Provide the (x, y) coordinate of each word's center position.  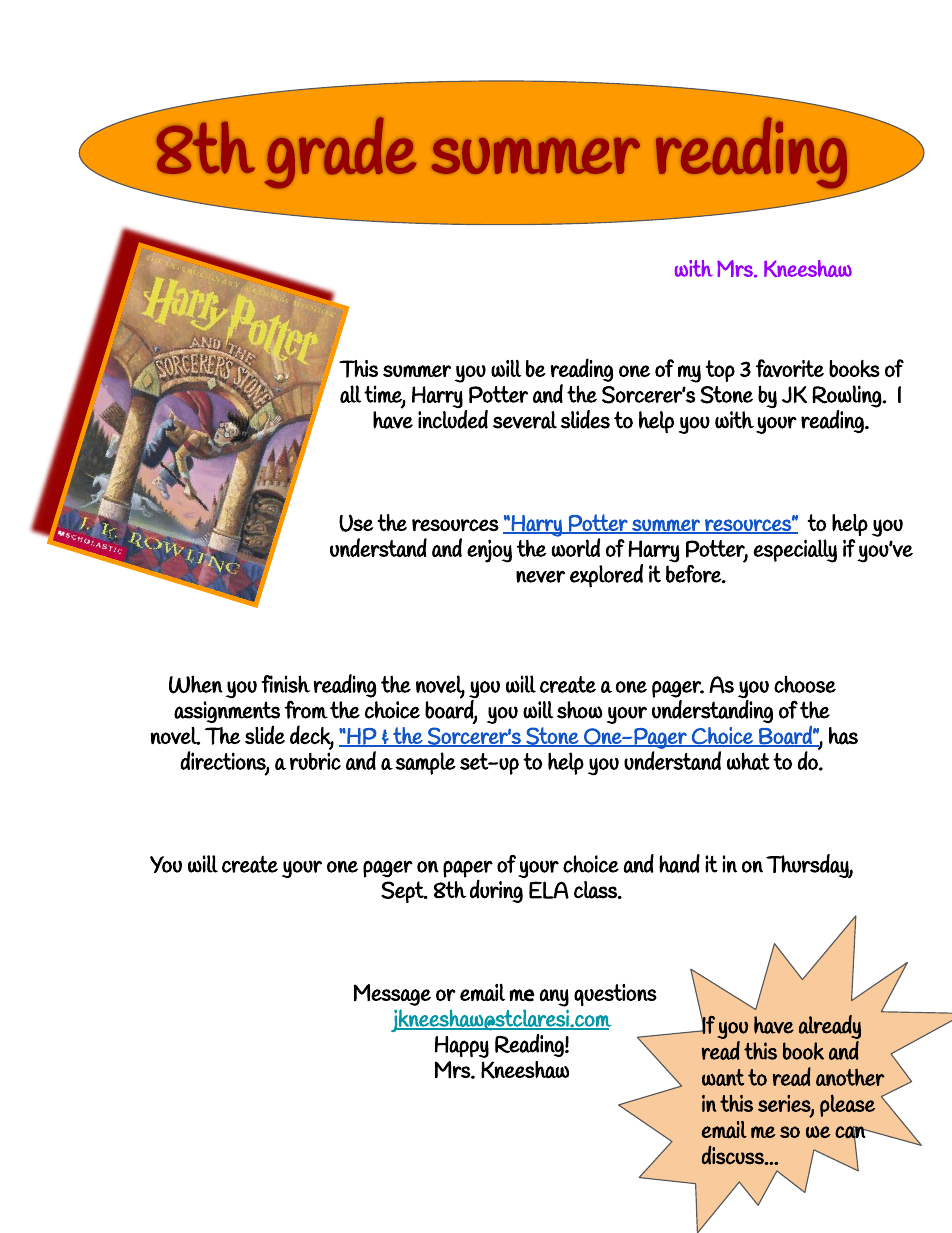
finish (286, 684)
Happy (462, 1047)
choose (805, 684)
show (579, 710)
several (525, 420)
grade (340, 153)
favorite (790, 368)
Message (392, 995)
